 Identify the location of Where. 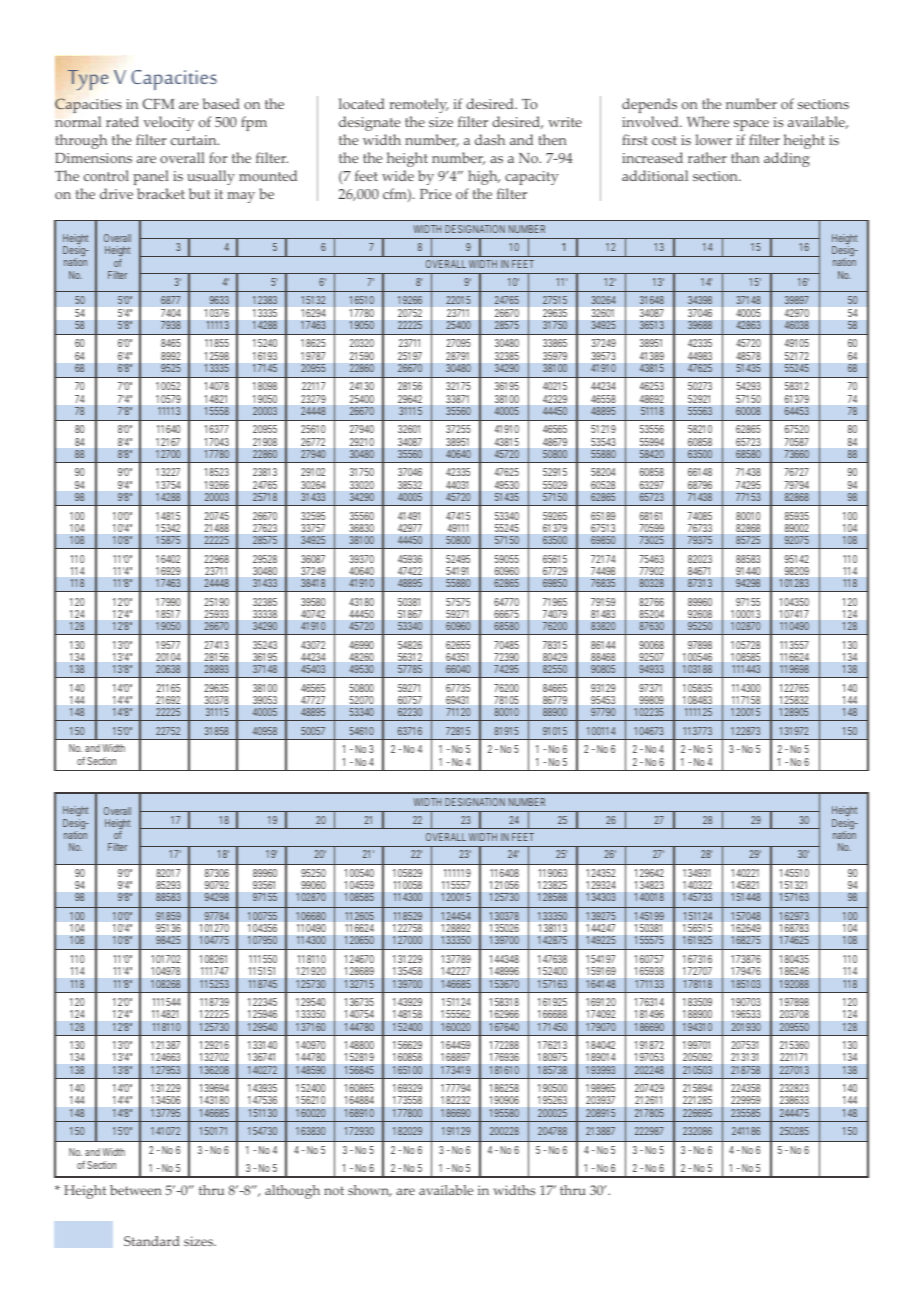
(708, 121).
